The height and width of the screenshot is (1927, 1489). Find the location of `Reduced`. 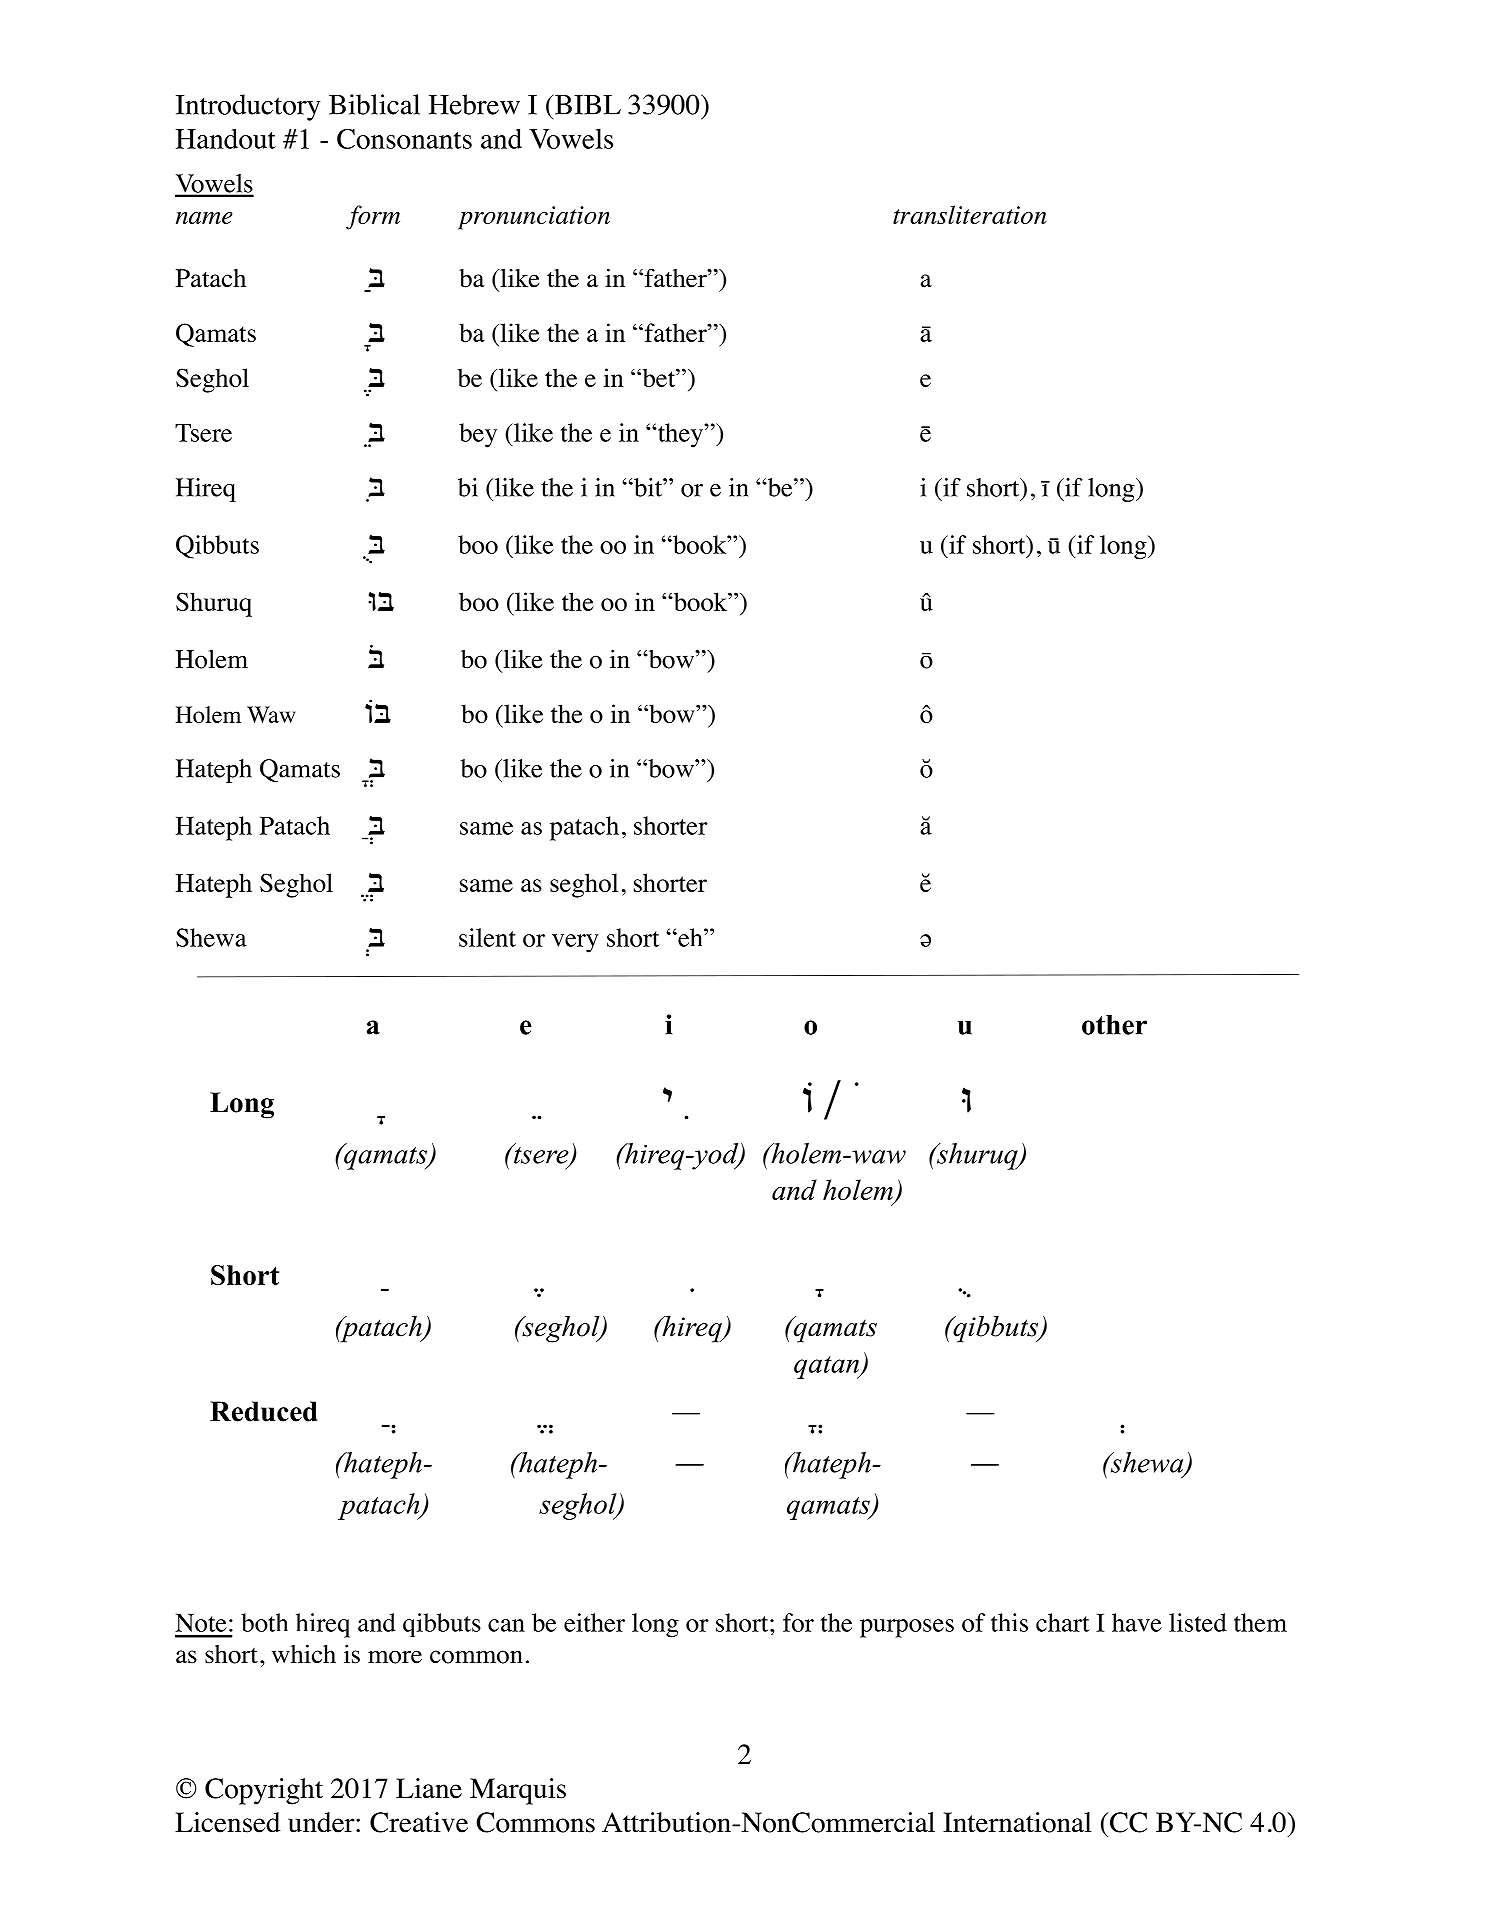

Reduced is located at coordinates (264, 1411).
